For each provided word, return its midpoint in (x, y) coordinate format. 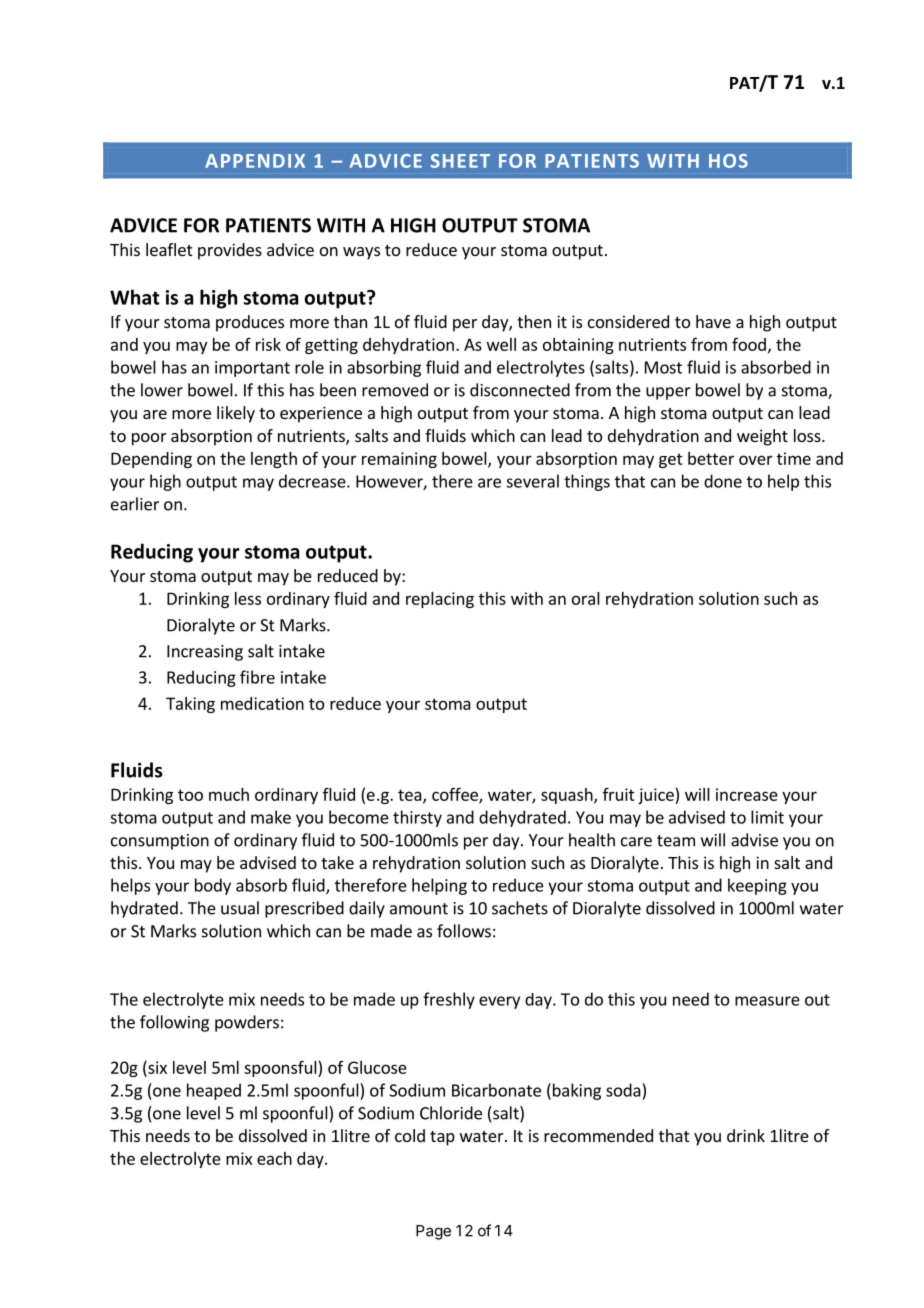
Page (433, 1232)
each (274, 1158)
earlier (135, 504)
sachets (520, 908)
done (723, 481)
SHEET (460, 161)
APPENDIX (255, 161)
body (213, 886)
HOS (728, 161)
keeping (757, 886)
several (532, 481)
